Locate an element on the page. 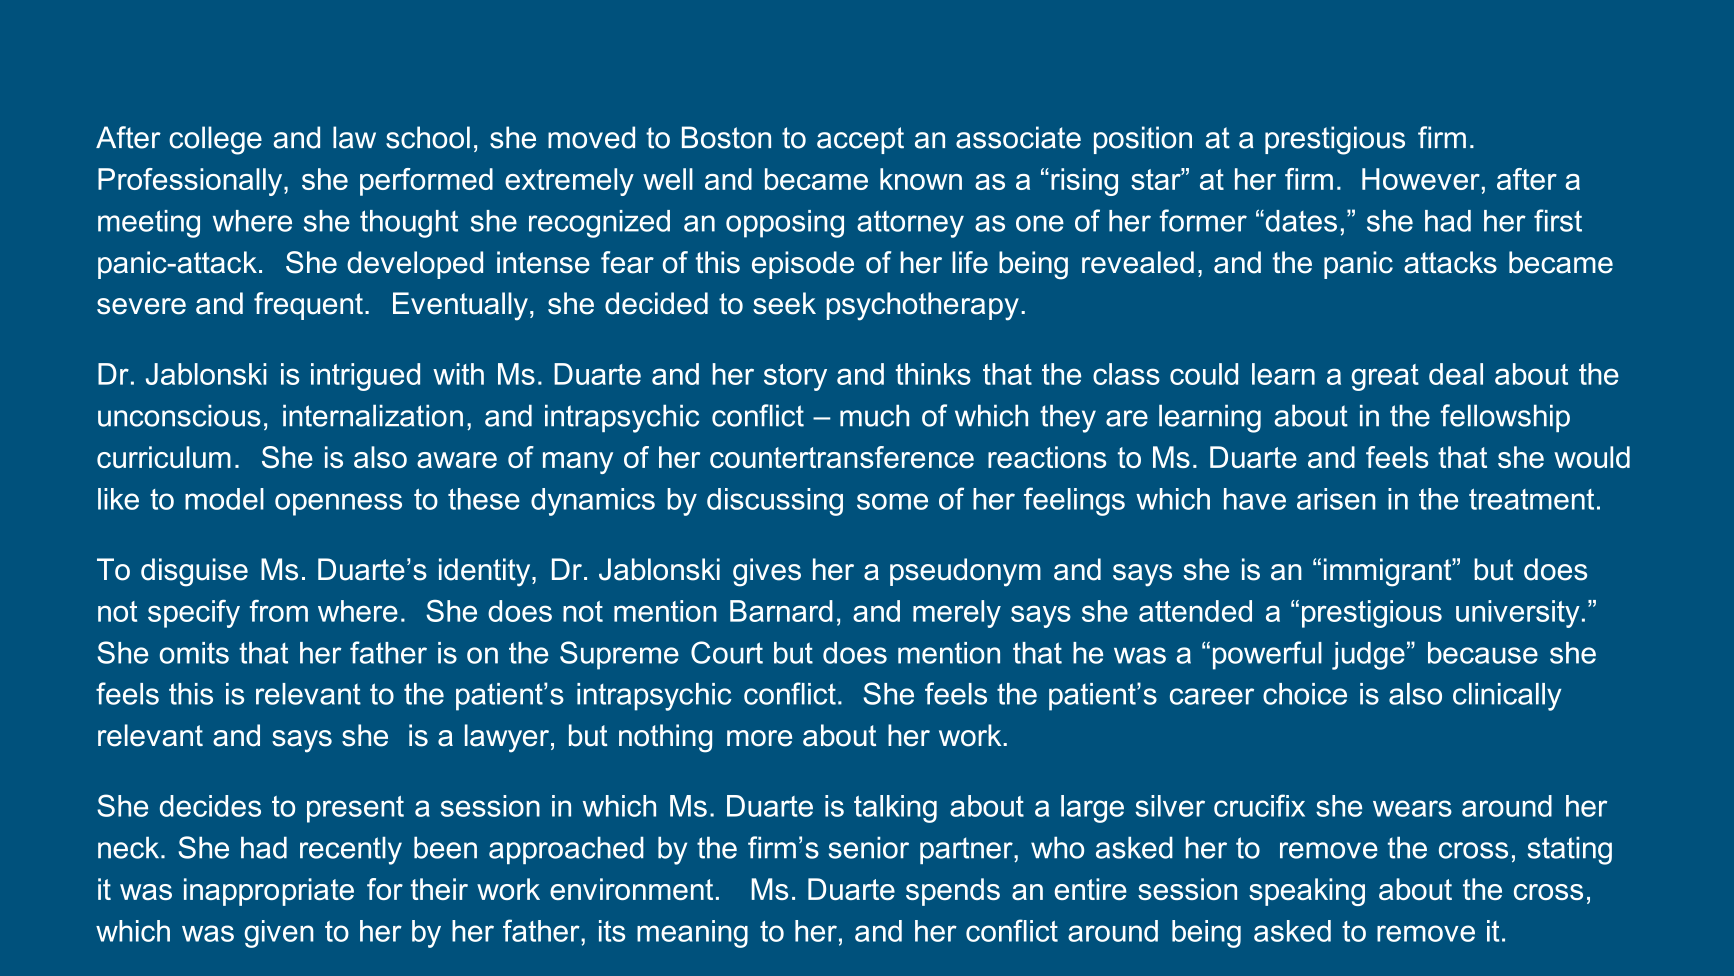  wears is located at coordinates (1412, 808).
